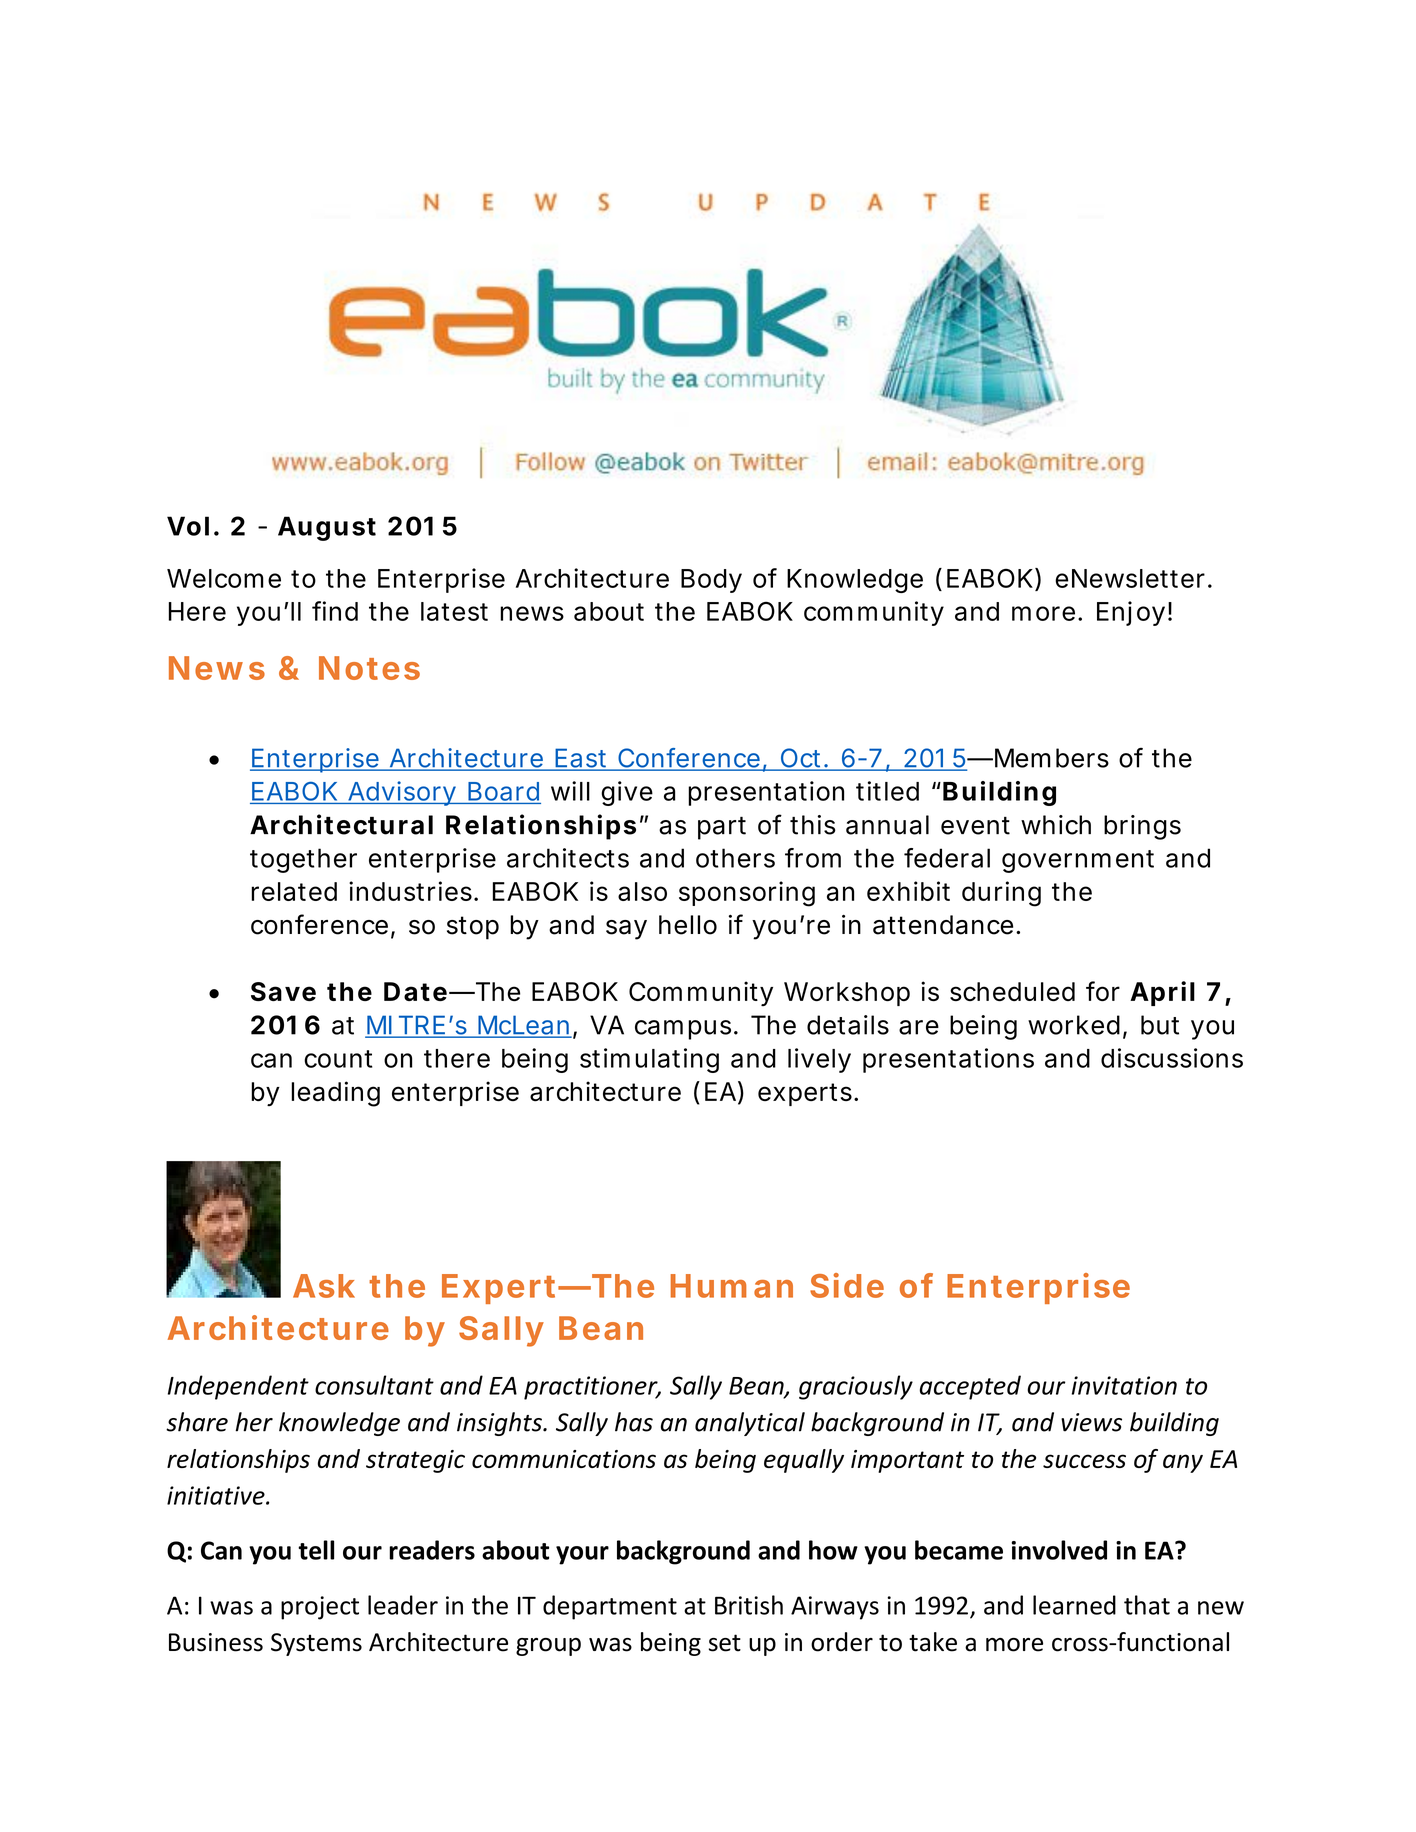 The height and width of the page is (1832, 1416). What do you see at coordinates (725, 1643) in the page?
I see `set` at bounding box center [725, 1643].
